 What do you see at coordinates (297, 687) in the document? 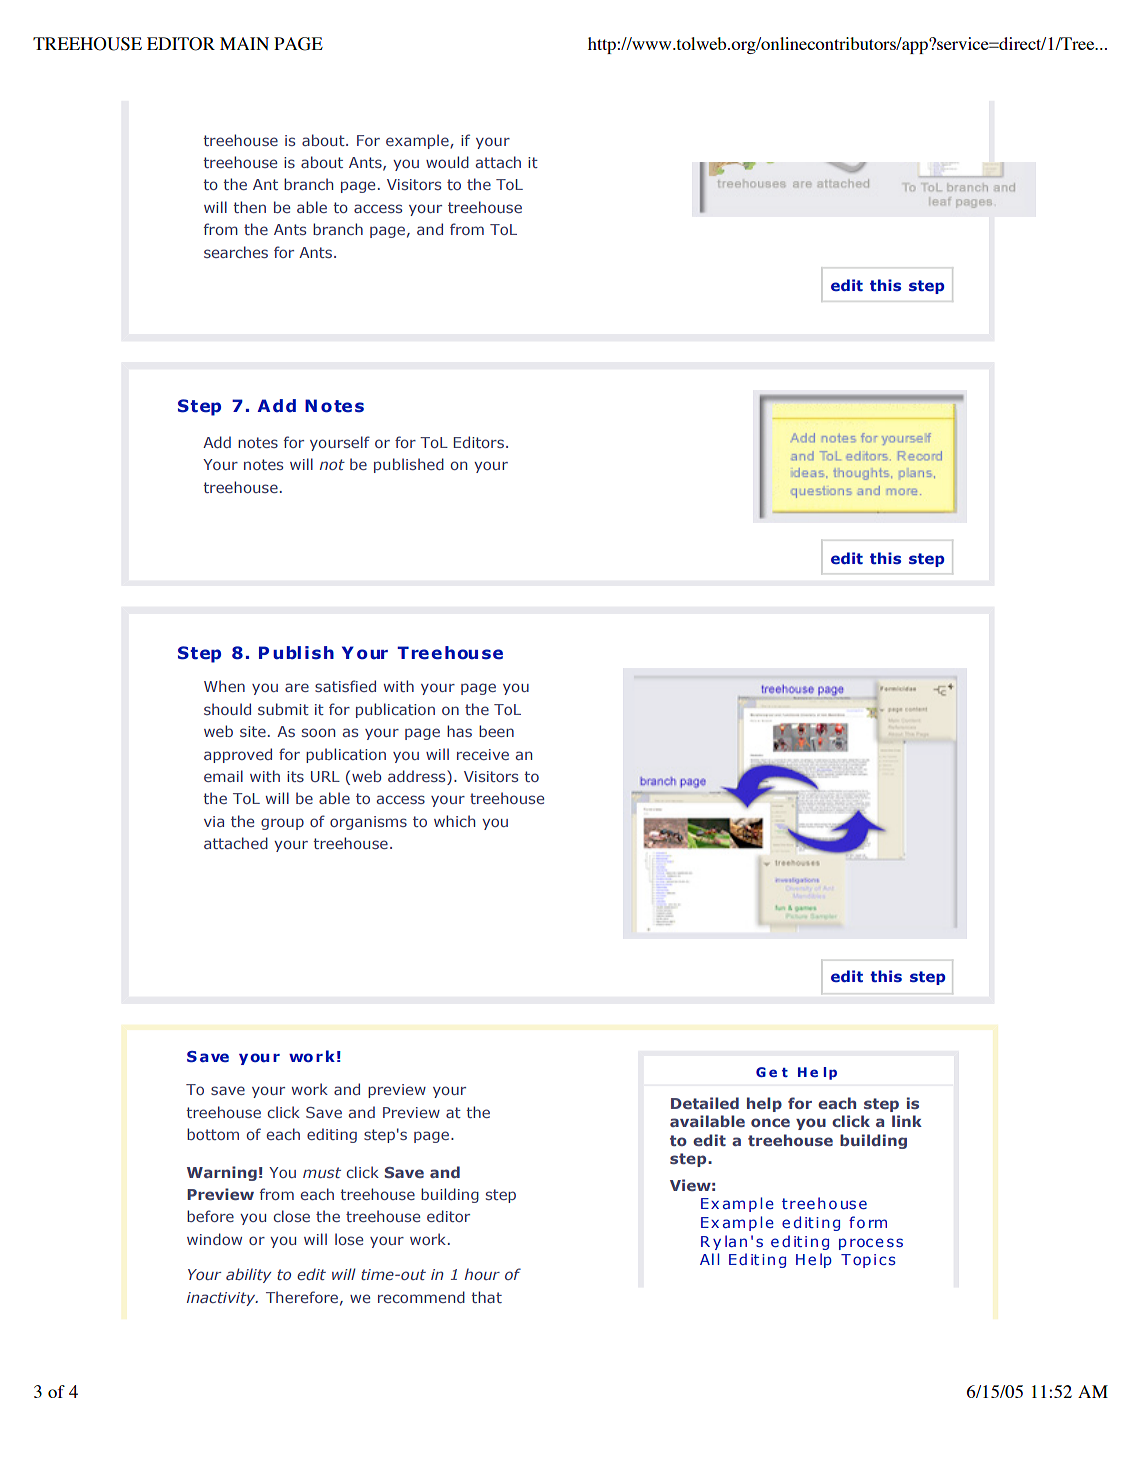
I see `are` at bounding box center [297, 687].
